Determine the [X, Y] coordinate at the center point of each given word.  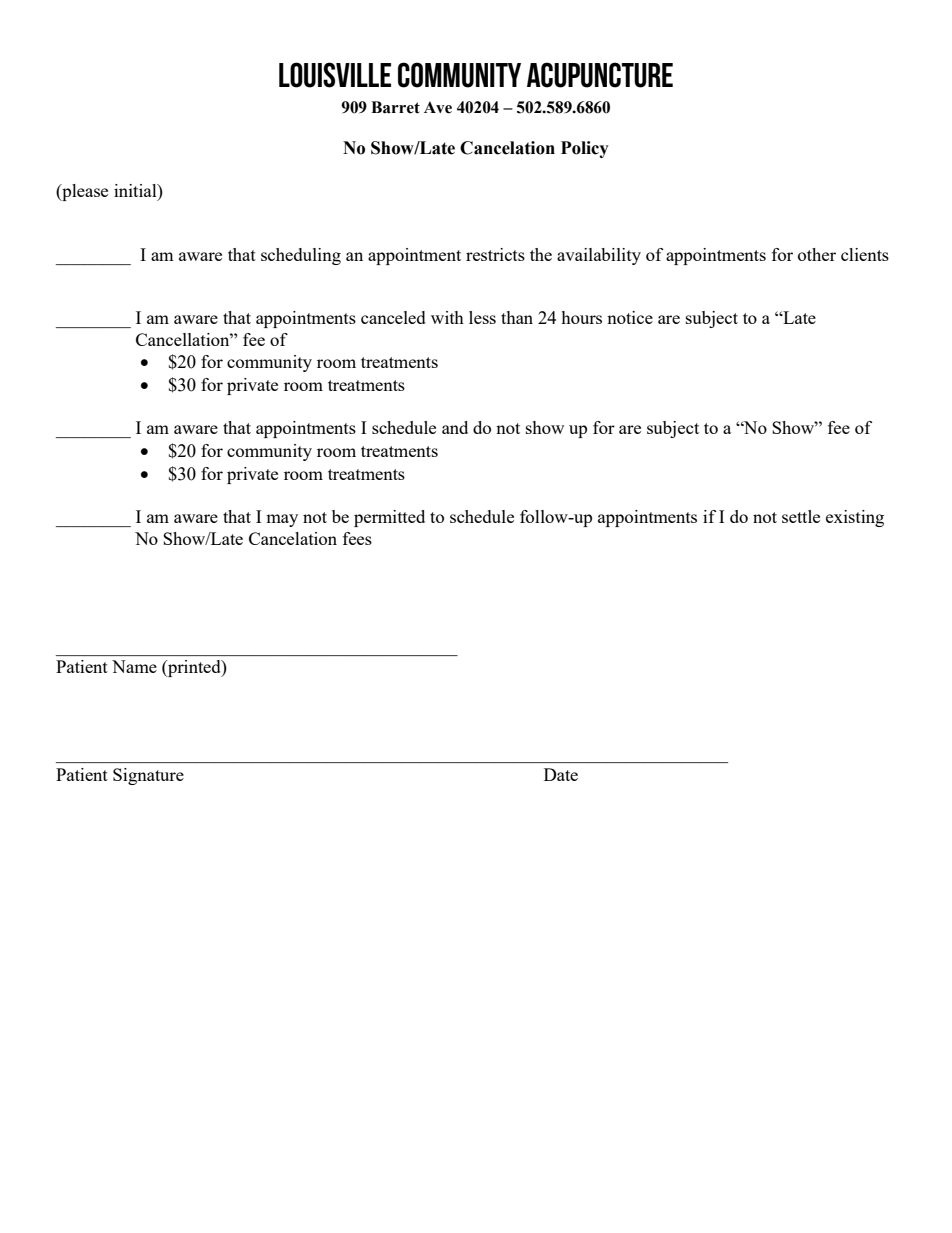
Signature [148, 776]
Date [561, 774]
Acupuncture [600, 75]
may [282, 520]
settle [801, 516]
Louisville [335, 75]
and [455, 427]
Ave [438, 107]
